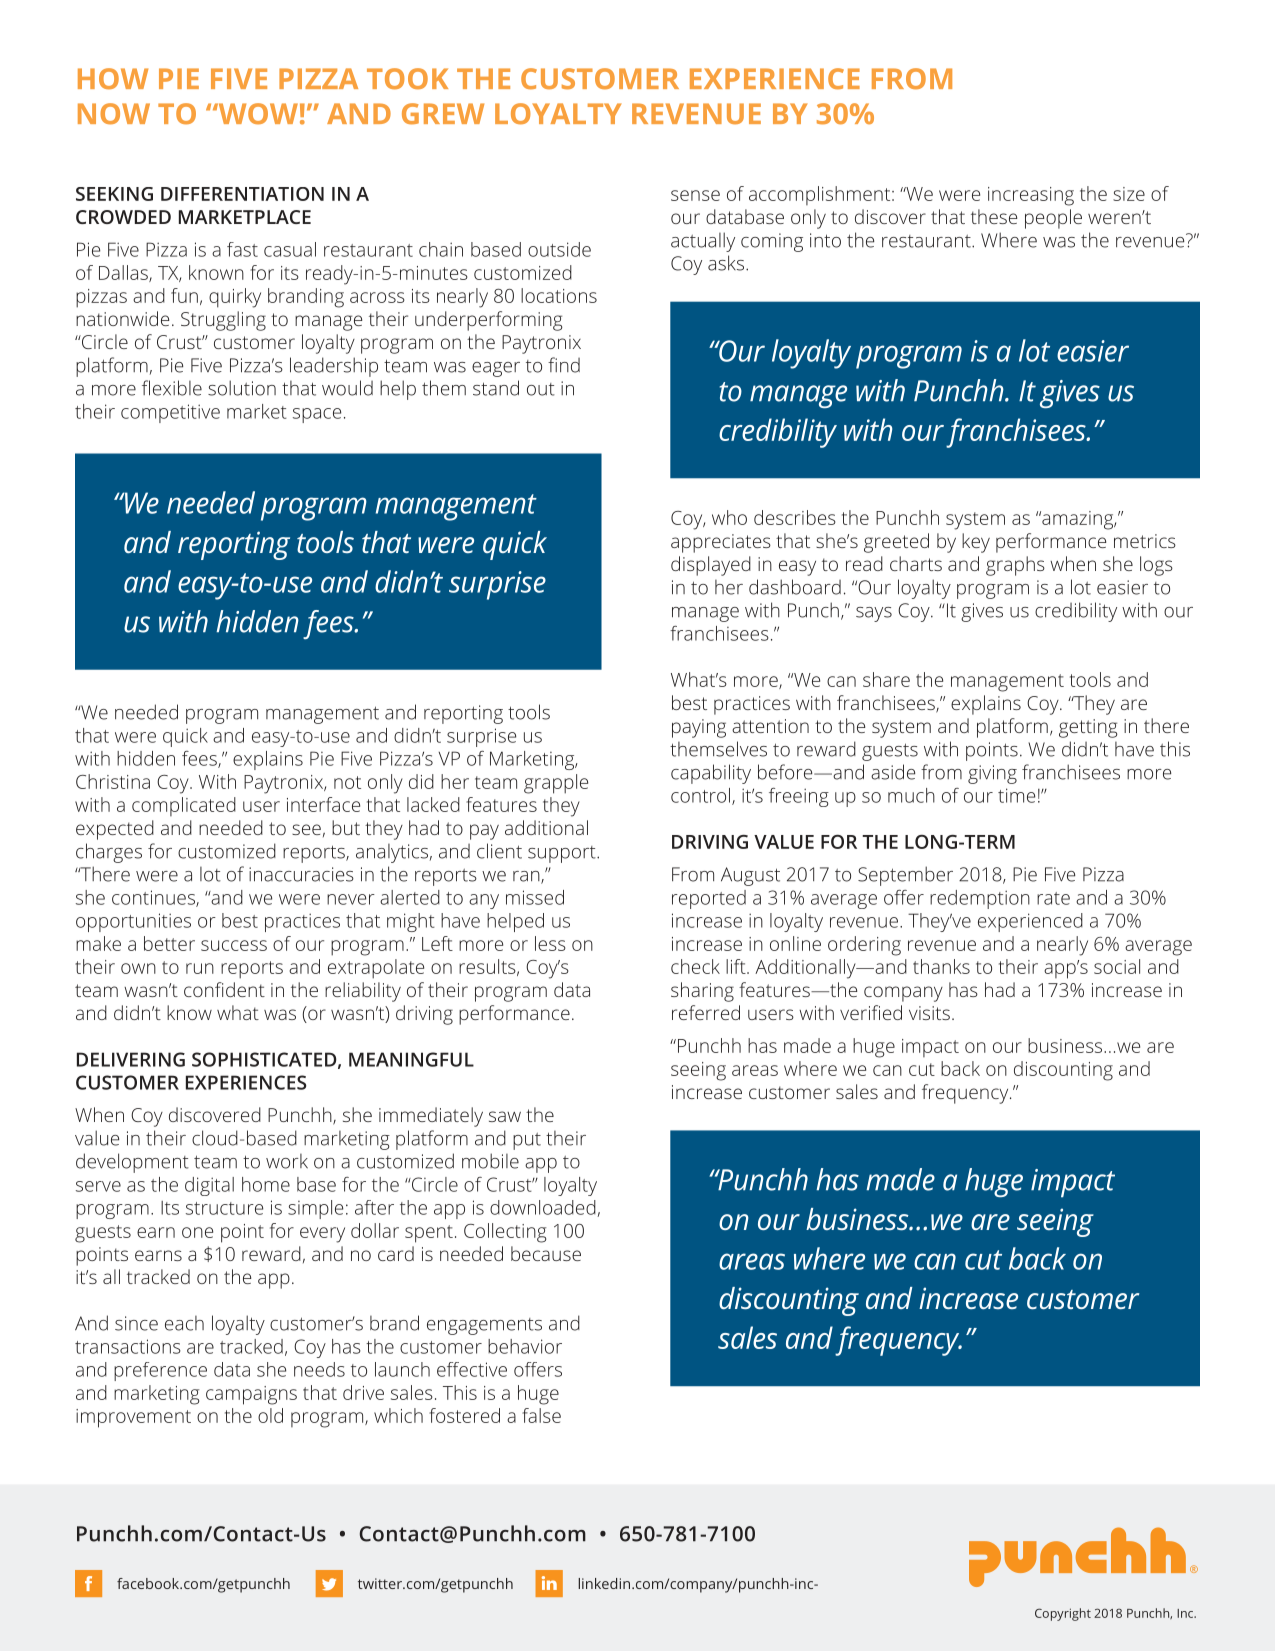 The image size is (1275, 1651). What do you see at coordinates (242, 194) in the image?
I see `DIFFERENTIATION` at bounding box center [242, 194].
